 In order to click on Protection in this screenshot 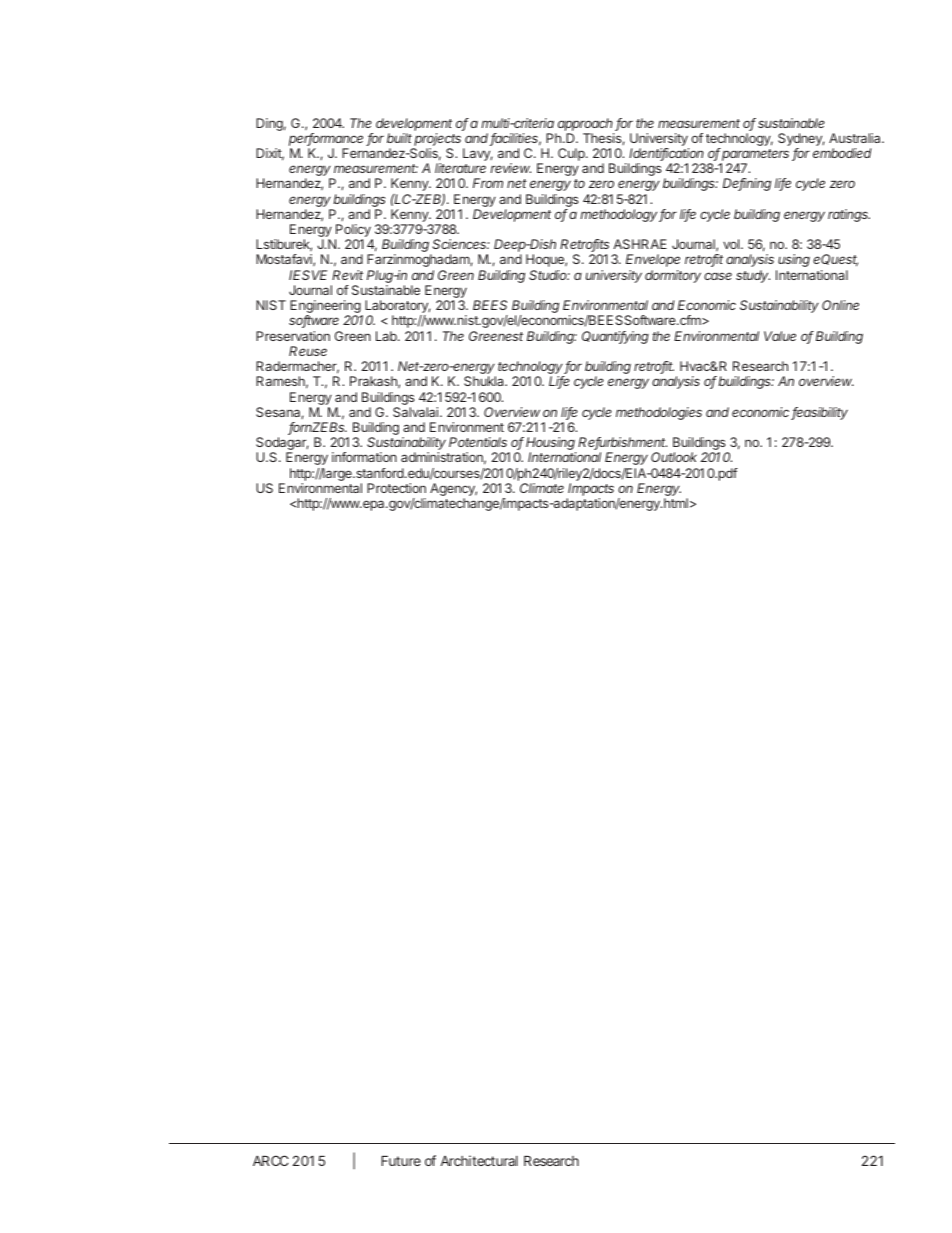, I will do `click(396, 488)`.
